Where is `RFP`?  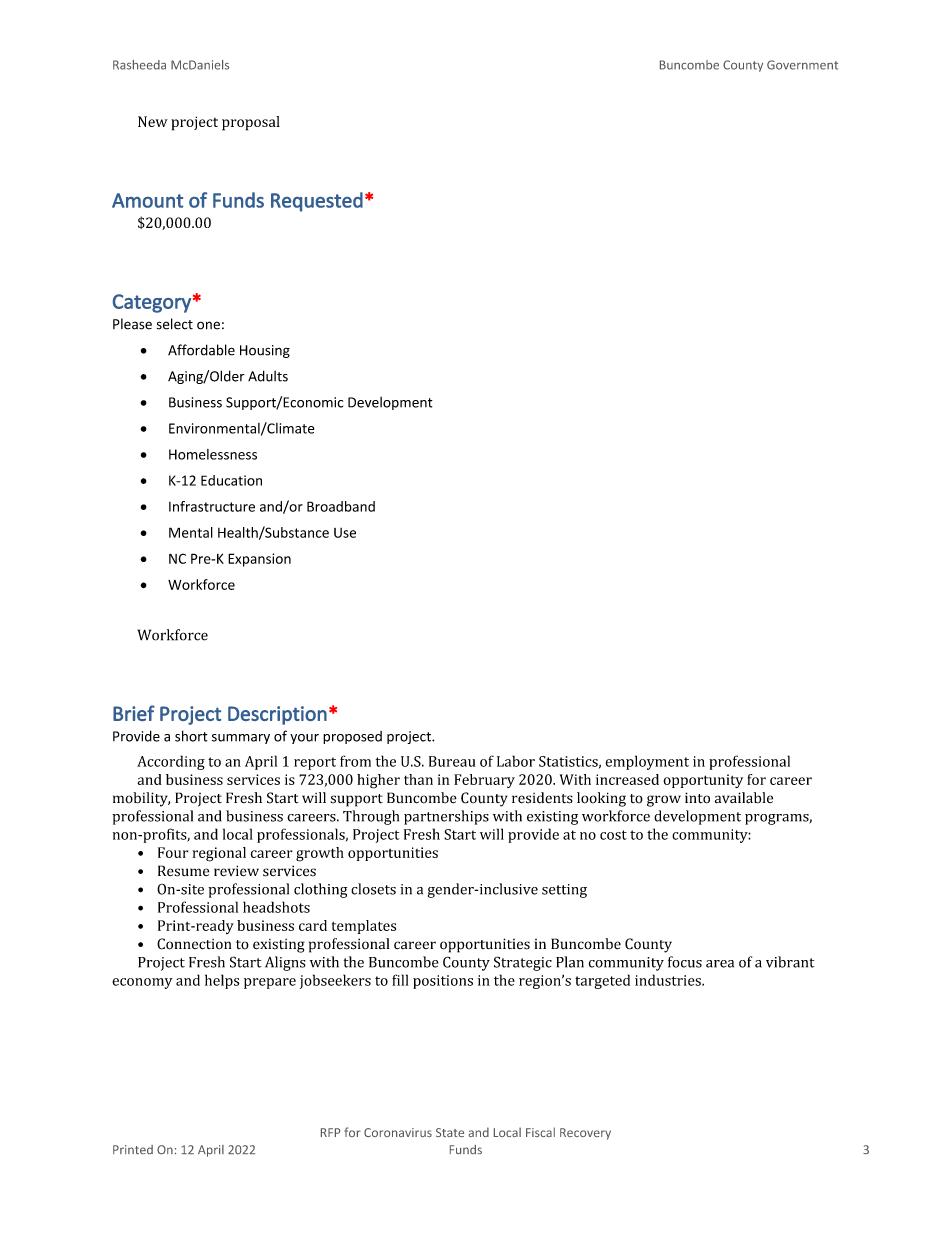
RFP is located at coordinates (330, 1132).
